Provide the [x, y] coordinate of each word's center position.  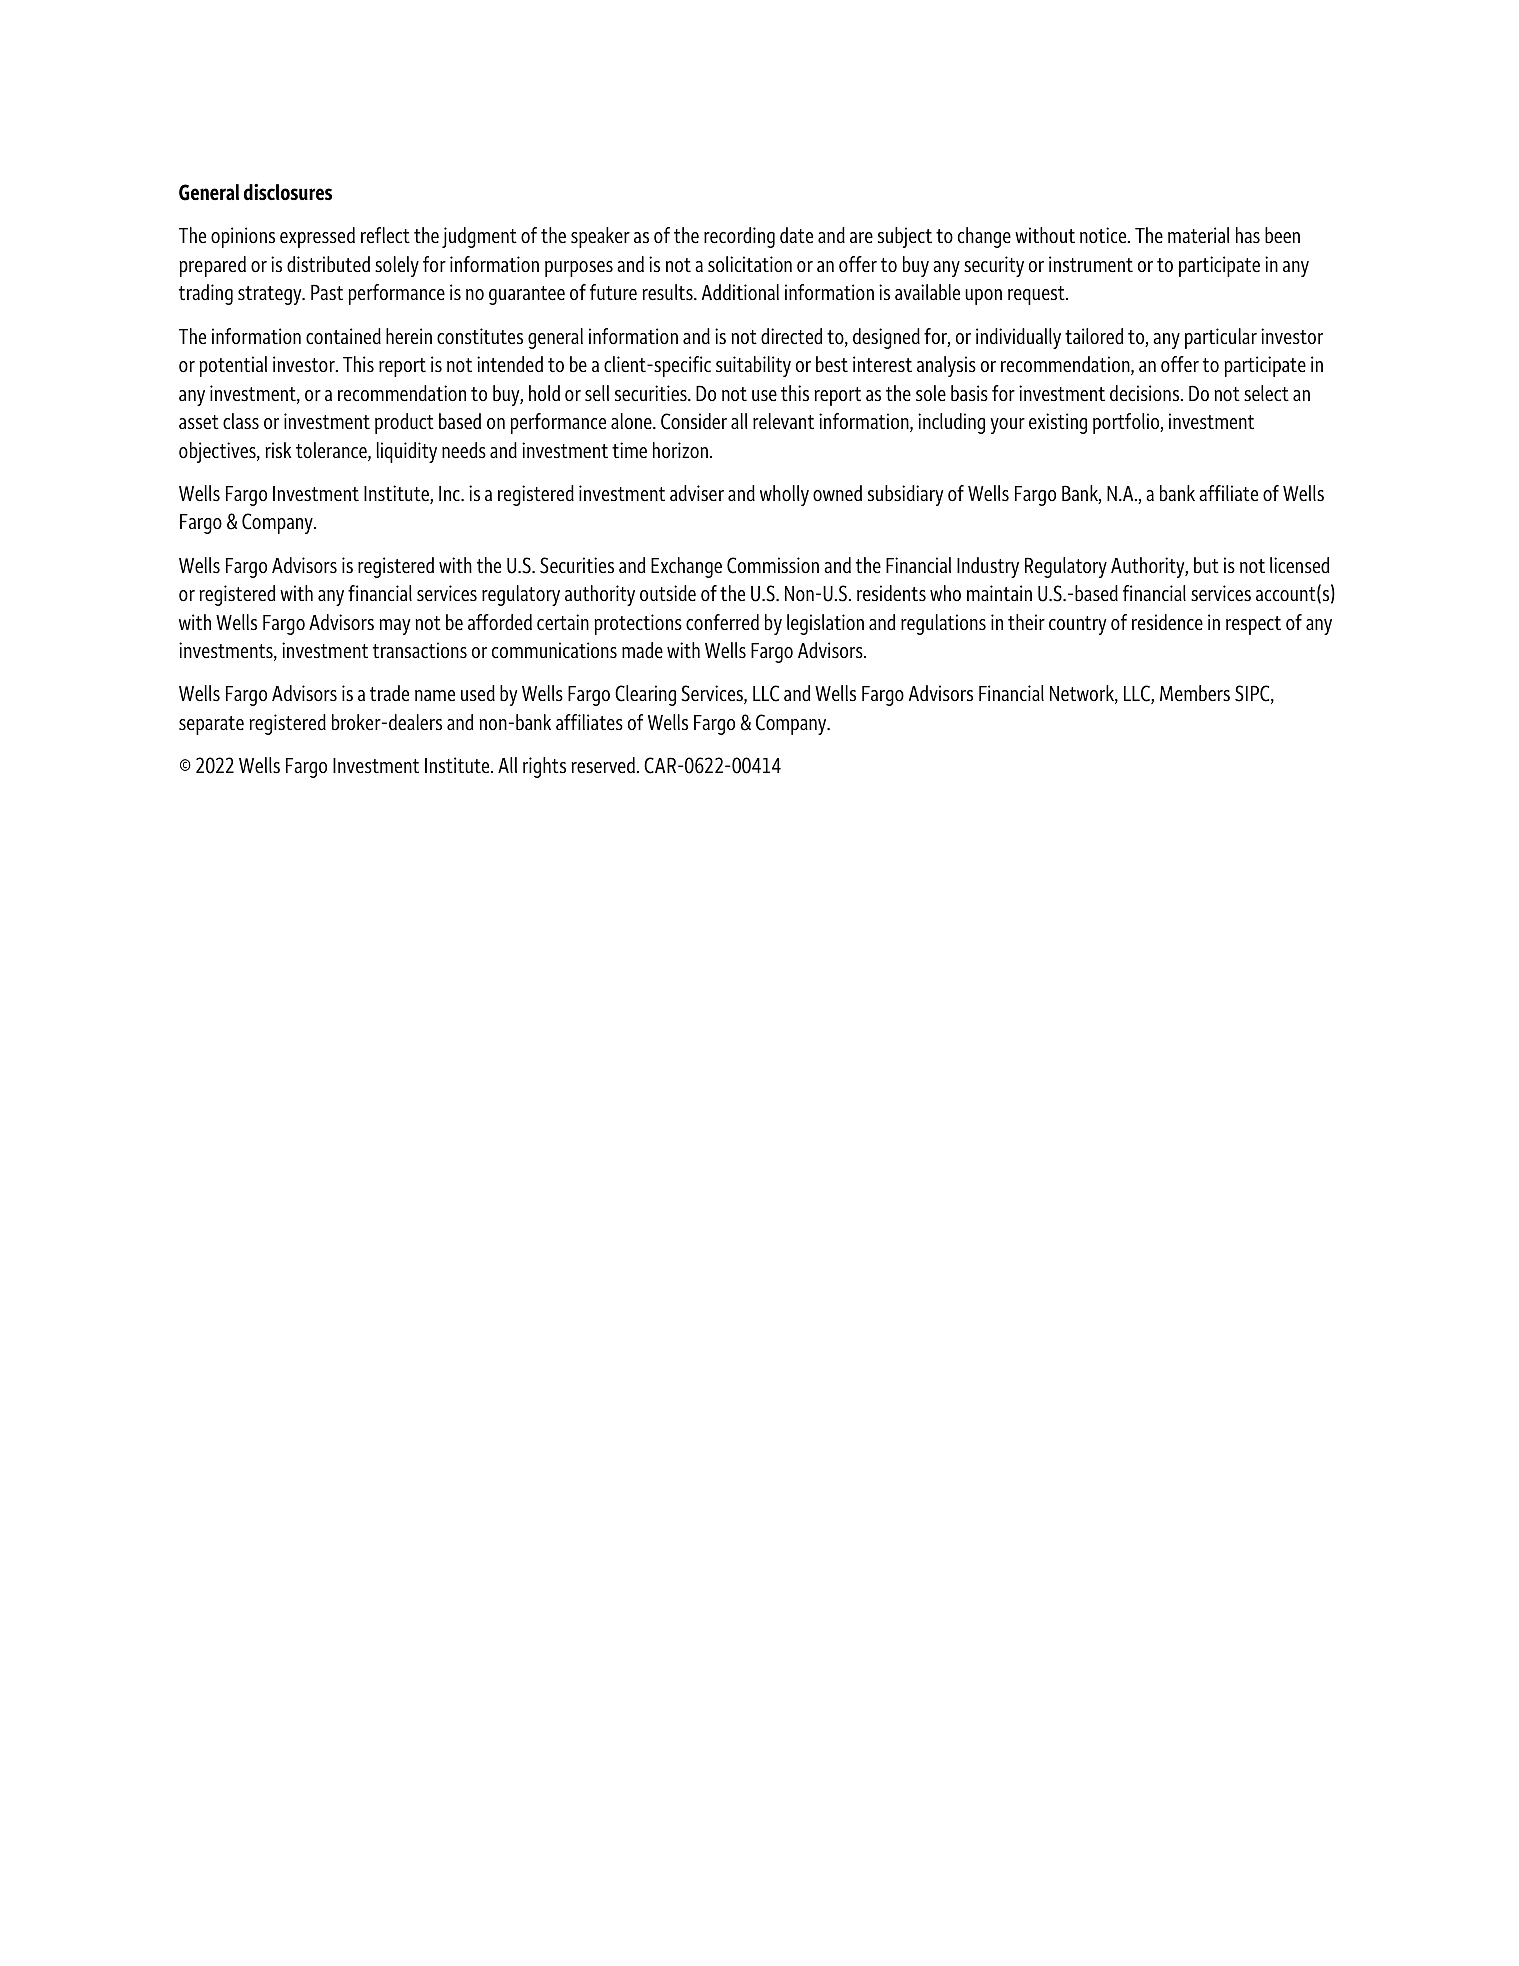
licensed [1299, 565]
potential [233, 366]
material [1199, 235]
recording [739, 237]
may [395, 627]
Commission [773, 565]
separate [211, 725]
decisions [1146, 393]
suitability [753, 366]
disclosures [288, 192]
